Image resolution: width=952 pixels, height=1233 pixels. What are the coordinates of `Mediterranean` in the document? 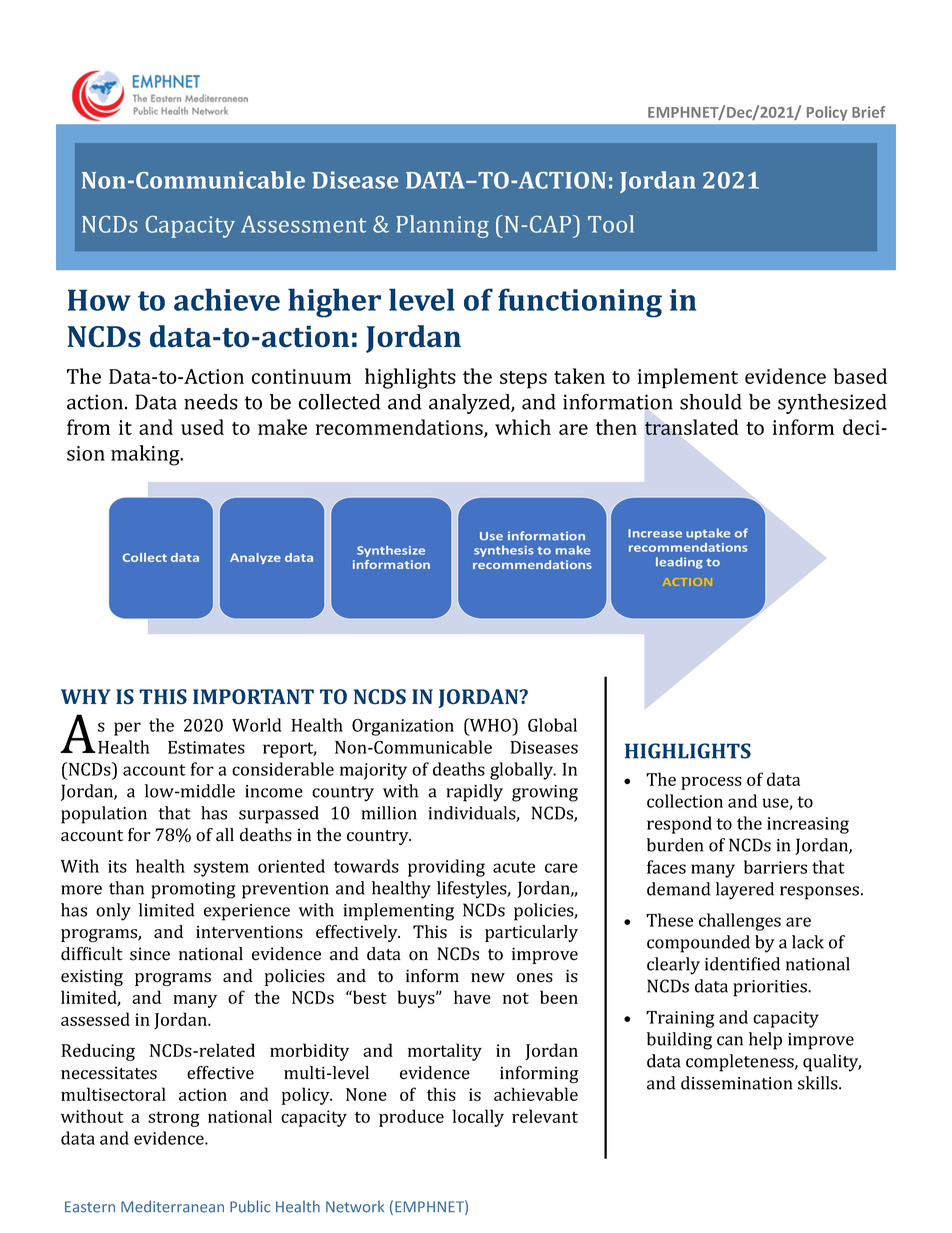 It's located at (172, 1206).
